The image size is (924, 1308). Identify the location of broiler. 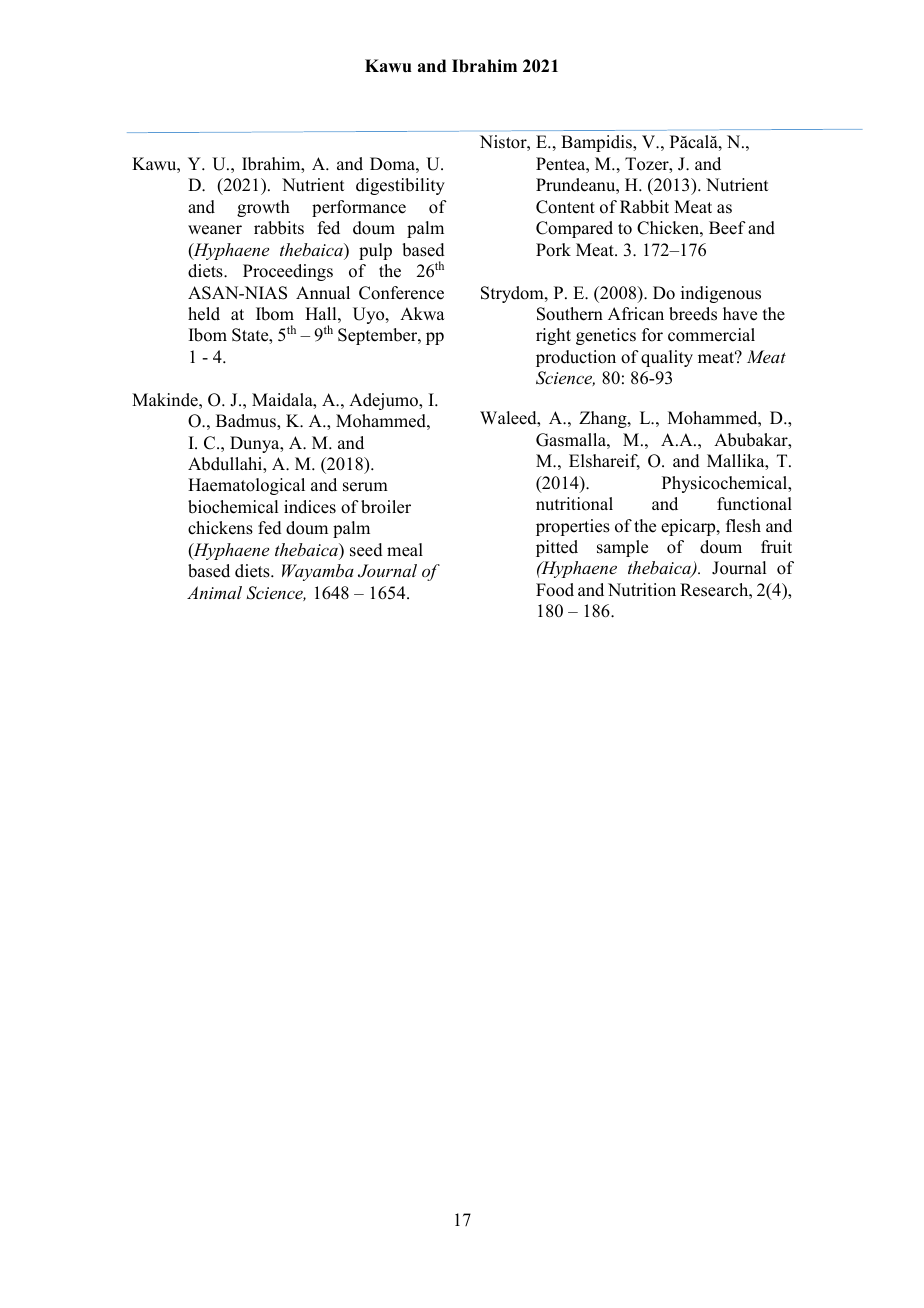
(386, 507).
